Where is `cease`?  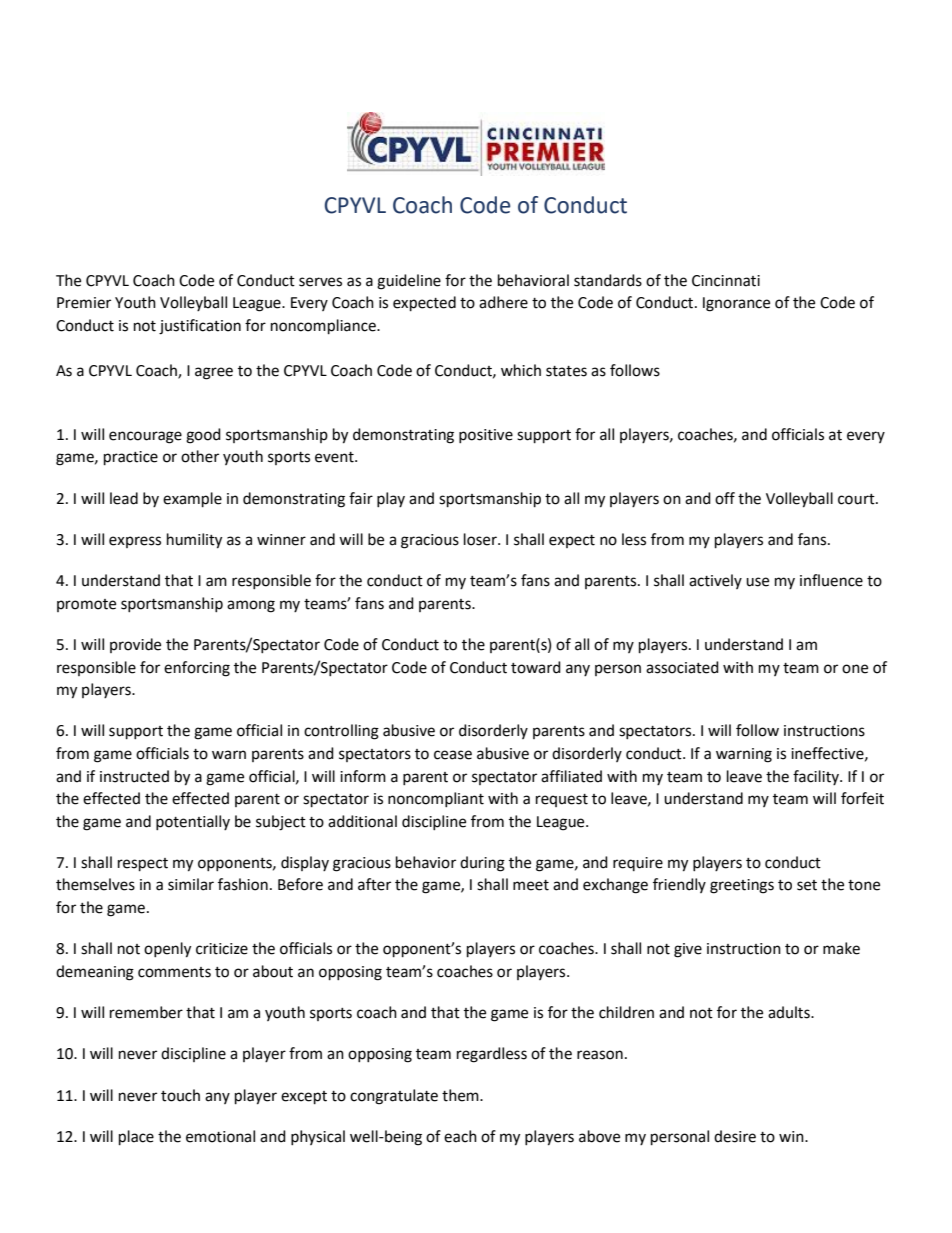
cease is located at coordinates (453, 755).
